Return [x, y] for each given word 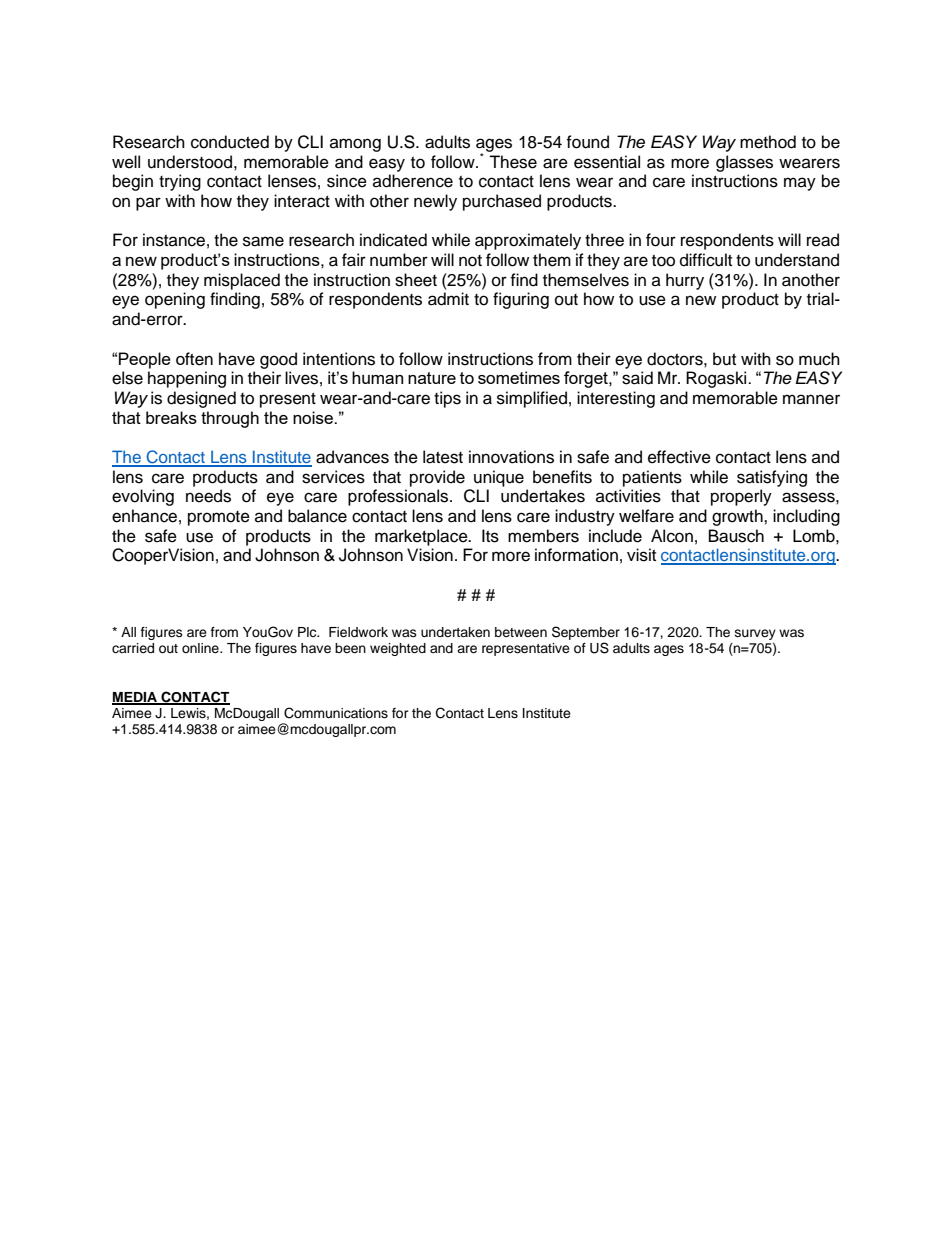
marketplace [422, 537]
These [513, 162]
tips [447, 399]
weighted [398, 649]
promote [219, 518]
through [230, 419]
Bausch [736, 536]
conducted [230, 142]
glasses [744, 163]
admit [448, 299]
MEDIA [135, 698]
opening [175, 300]
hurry [685, 281]
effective [679, 457]
